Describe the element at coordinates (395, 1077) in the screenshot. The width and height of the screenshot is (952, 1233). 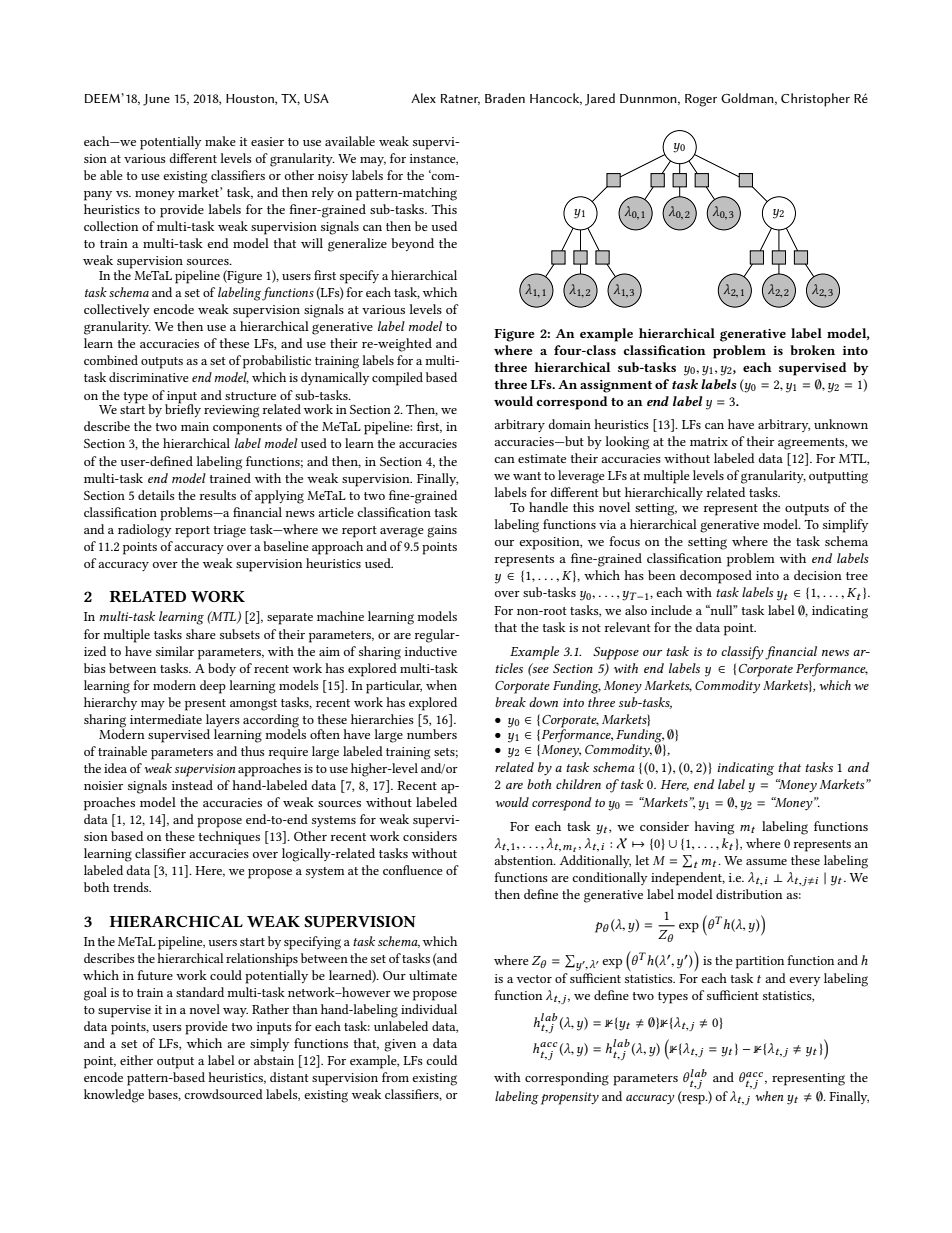
I see `from` at that location.
